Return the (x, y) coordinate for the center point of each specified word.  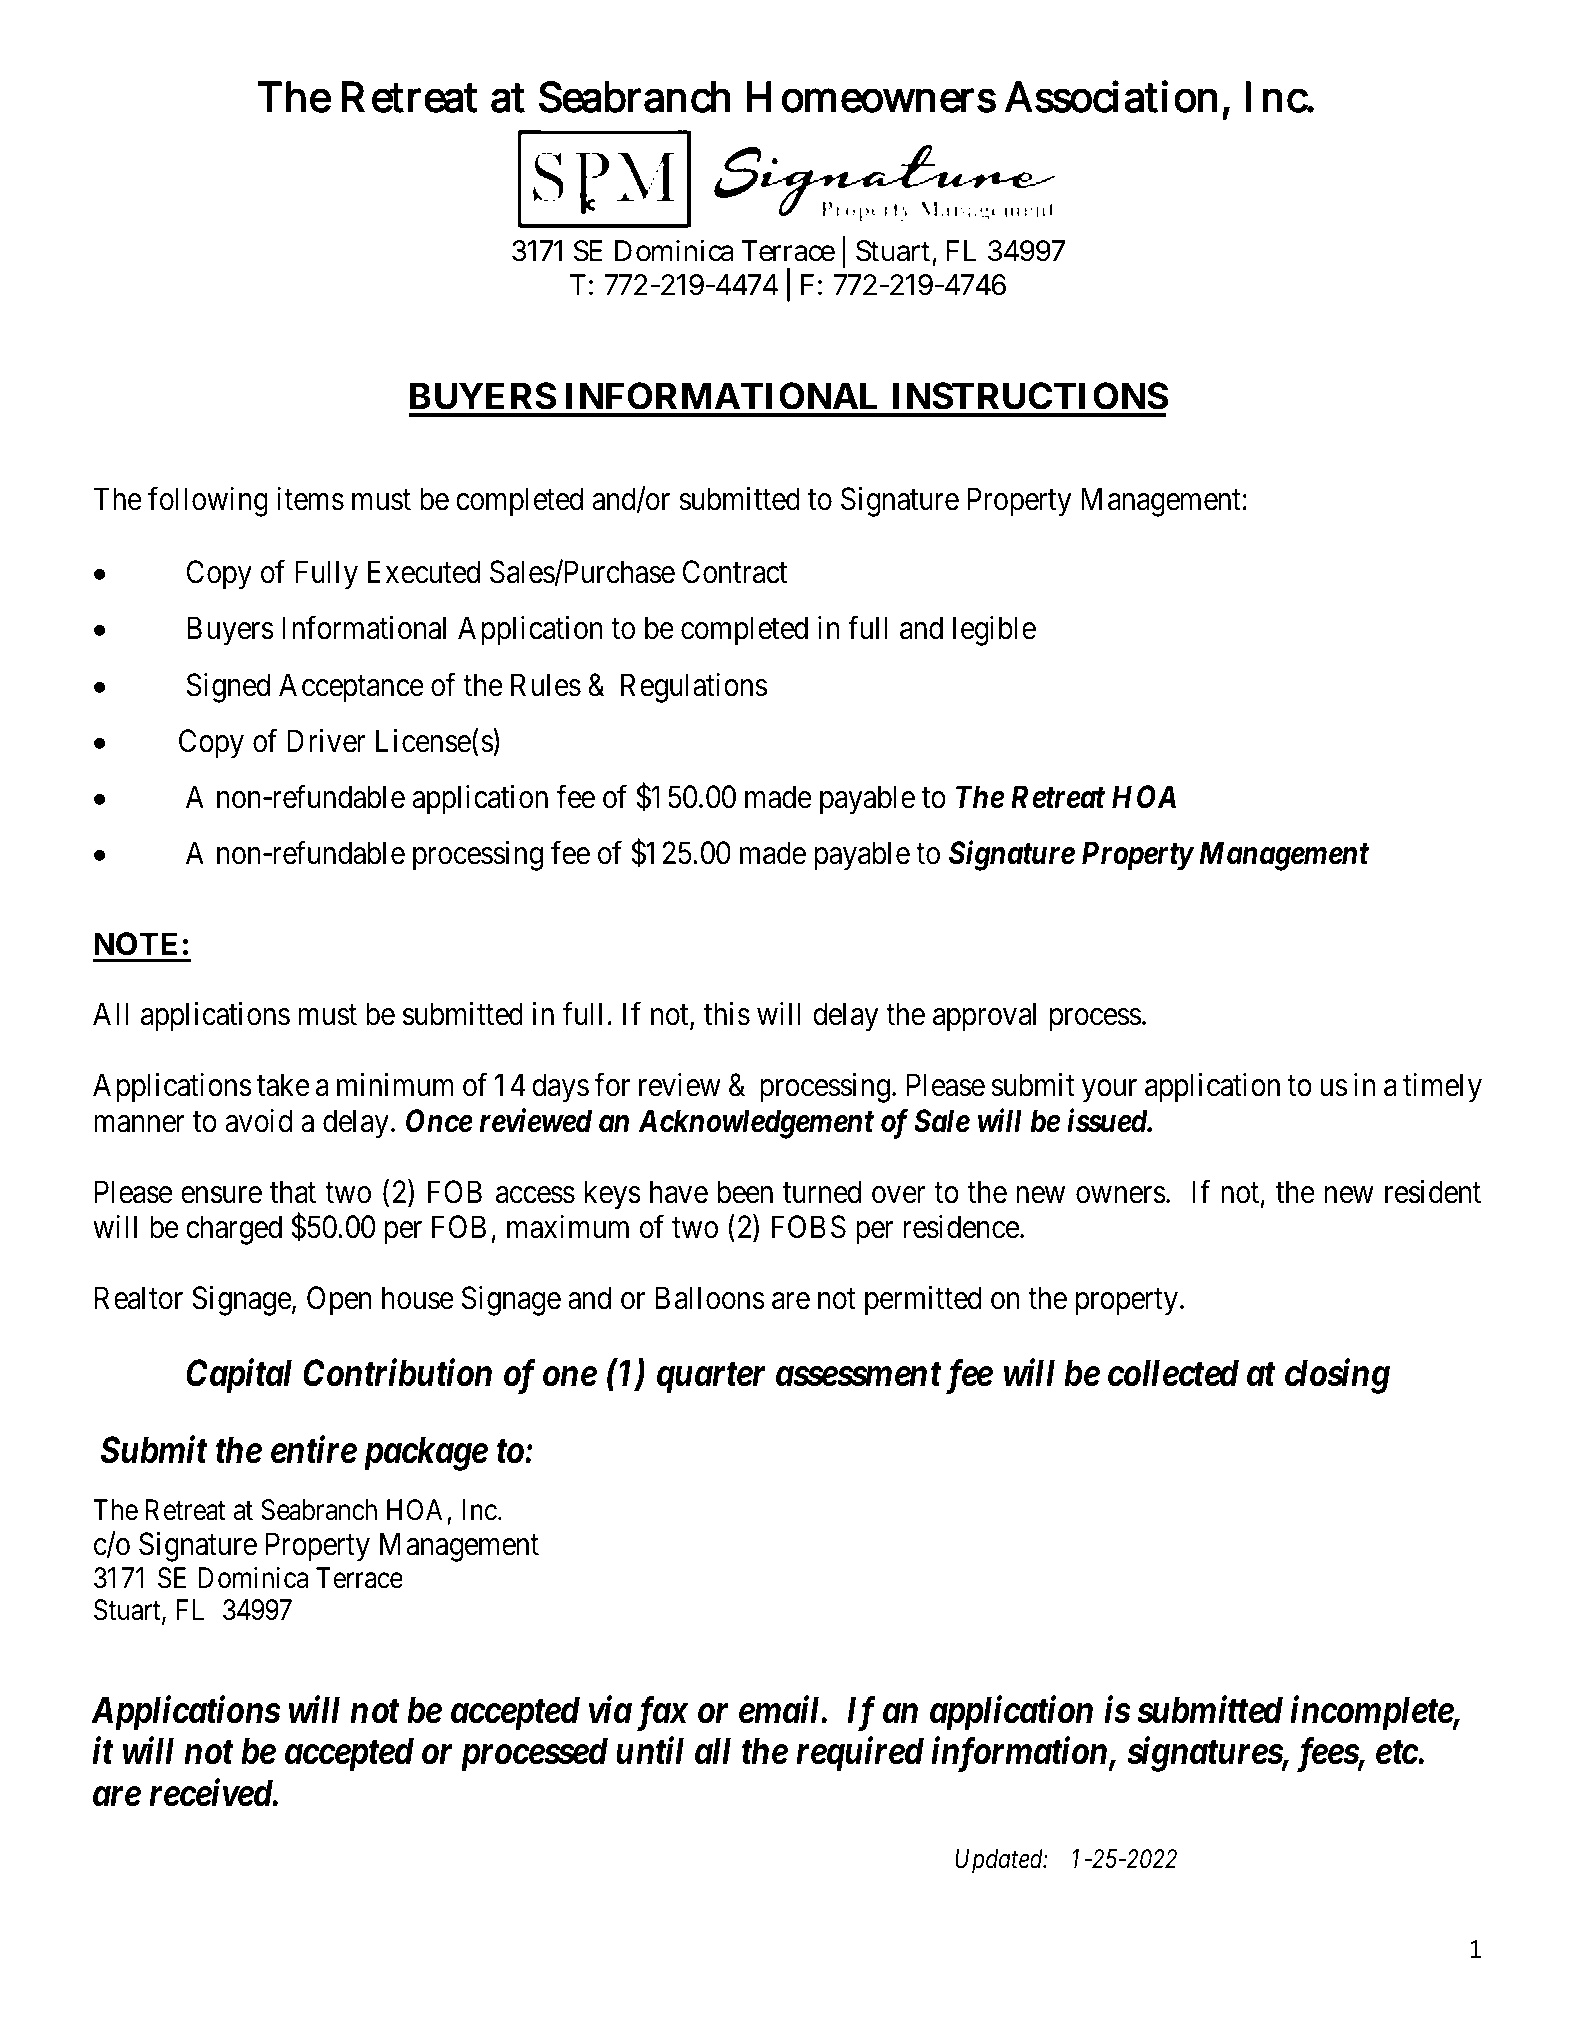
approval (984, 1017)
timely (1442, 1088)
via (610, 1710)
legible (994, 631)
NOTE (135, 944)
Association (1111, 96)
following (208, 502)
